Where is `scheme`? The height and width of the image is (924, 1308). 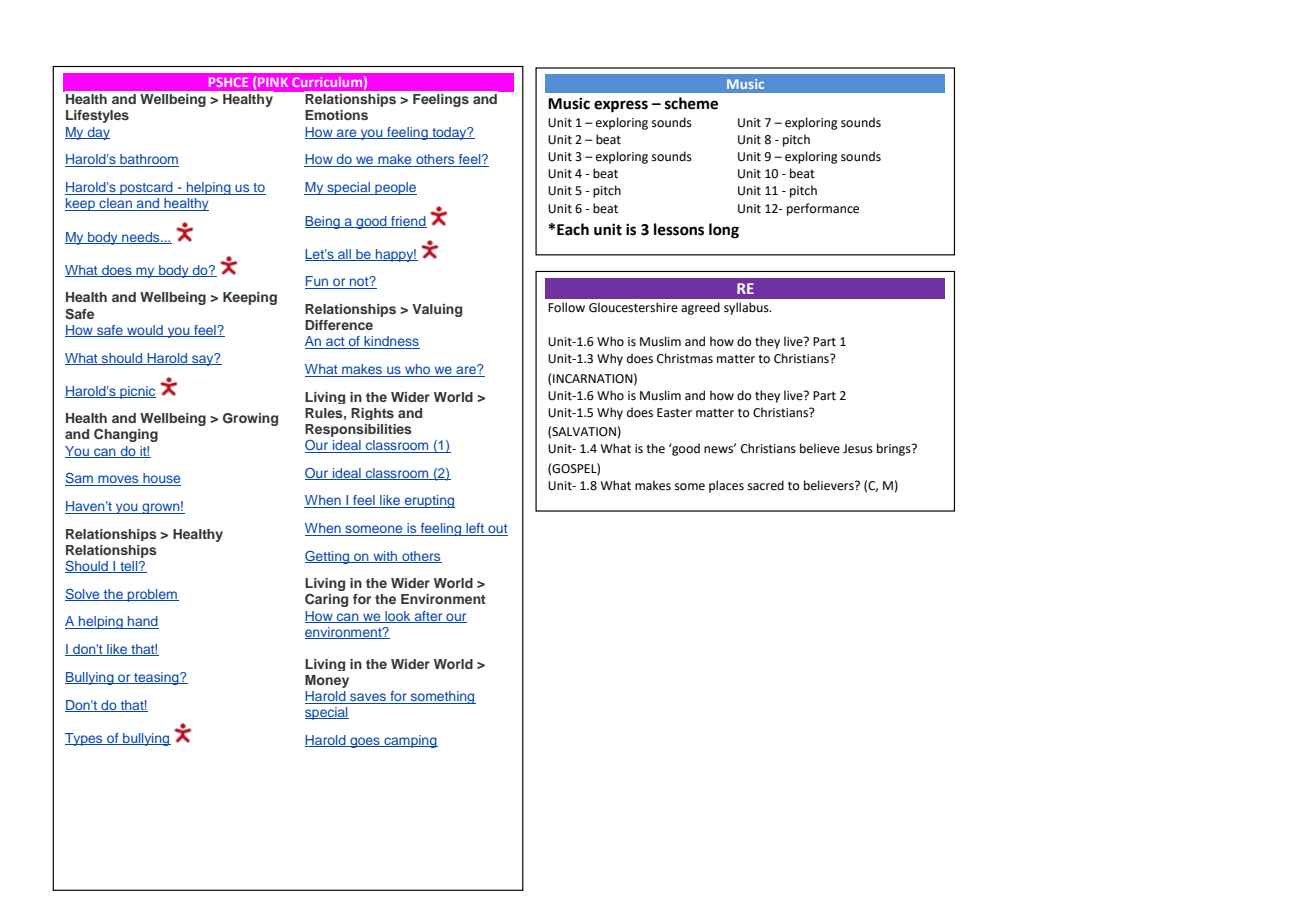
scheme is located at coordinates (691, 103).
